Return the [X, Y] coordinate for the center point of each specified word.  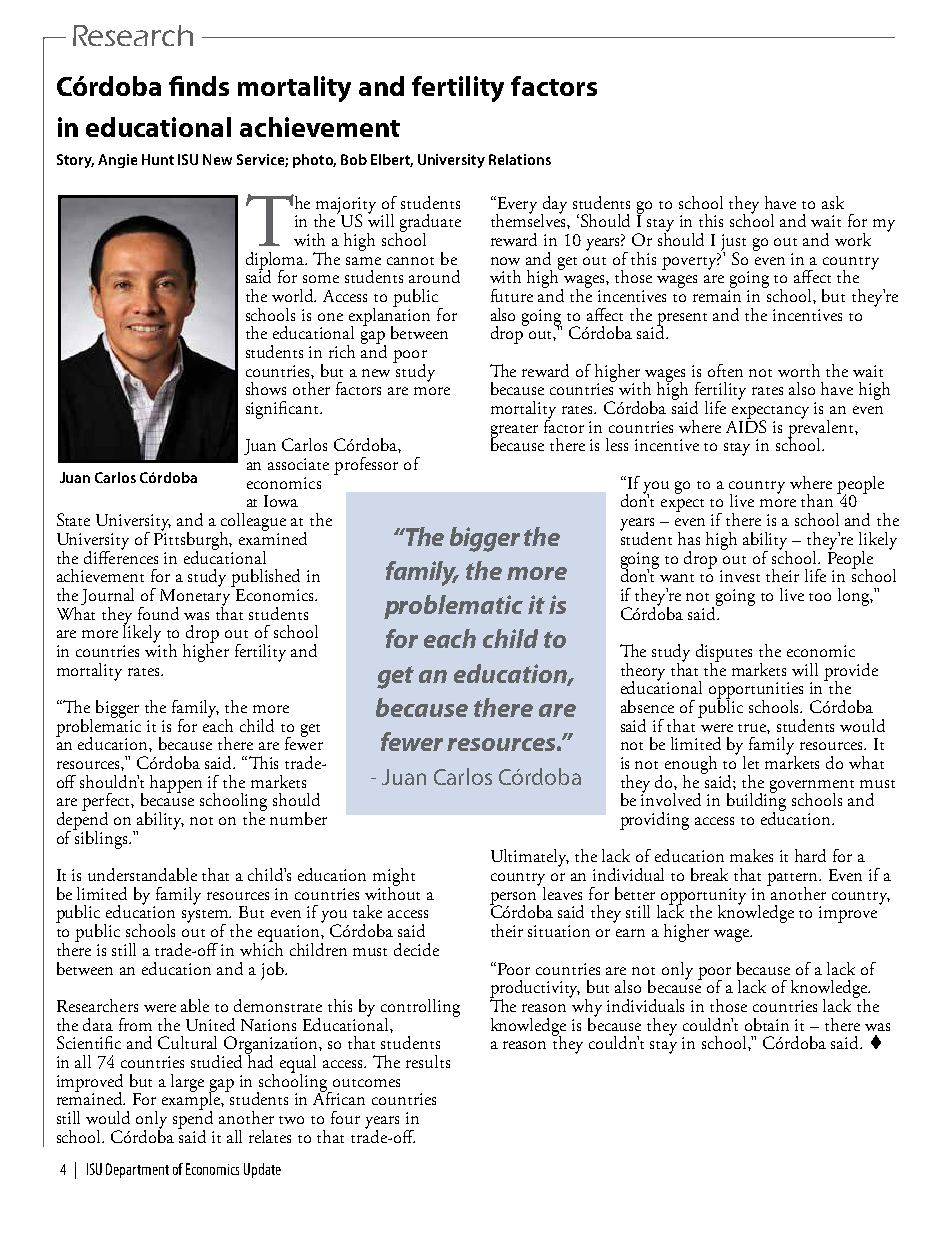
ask [833, 202]
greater [514, 432]
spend [193, 1119]
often [725, 370]
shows [266, 388]
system [206, 918]
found [158, 613]
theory [645, 673]
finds [199, 86]
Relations [520, 159]
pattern [794, 880]
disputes [724, 654]
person [514, 899]
